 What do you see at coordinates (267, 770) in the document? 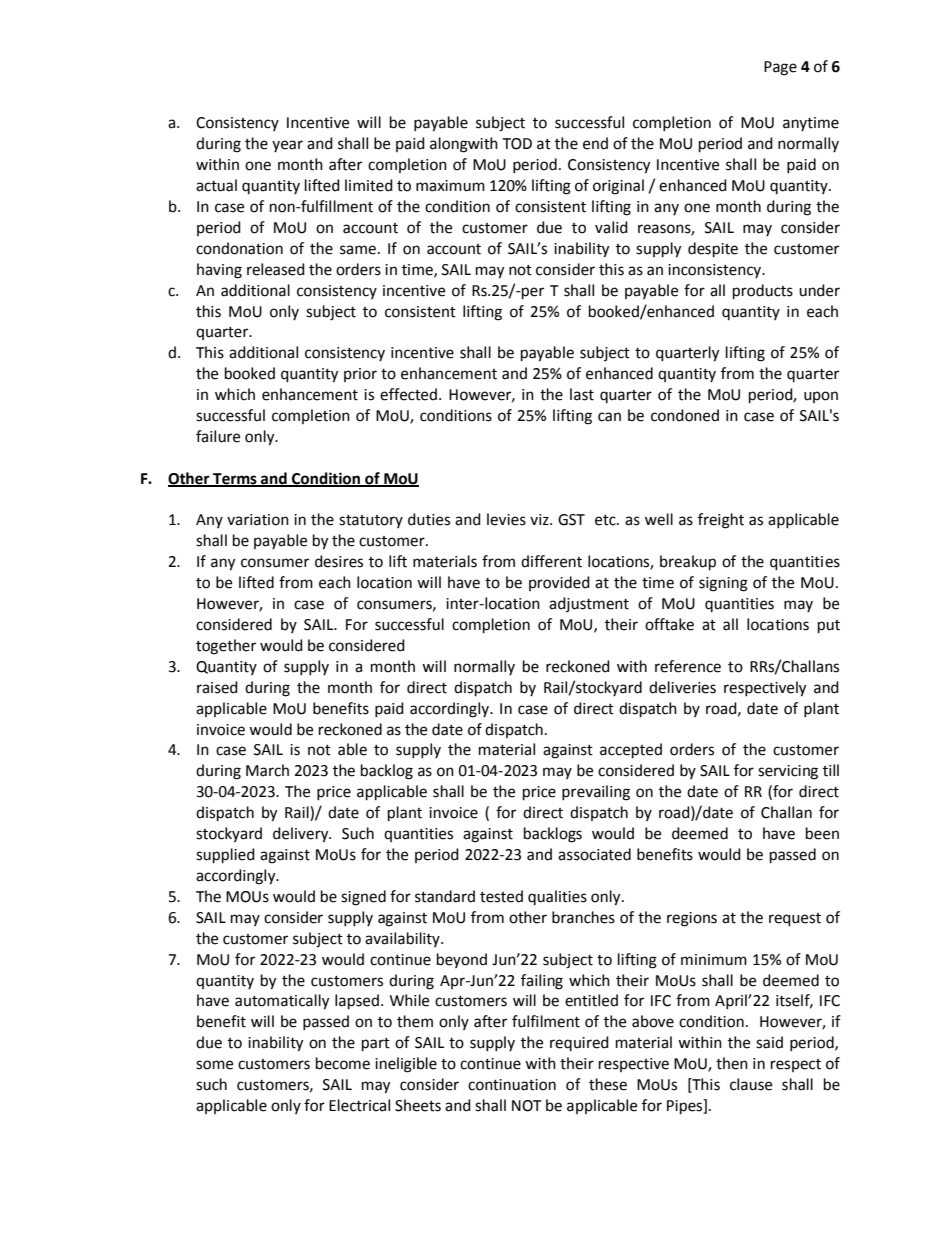
I see `March` at bounding box center [267, 770].
